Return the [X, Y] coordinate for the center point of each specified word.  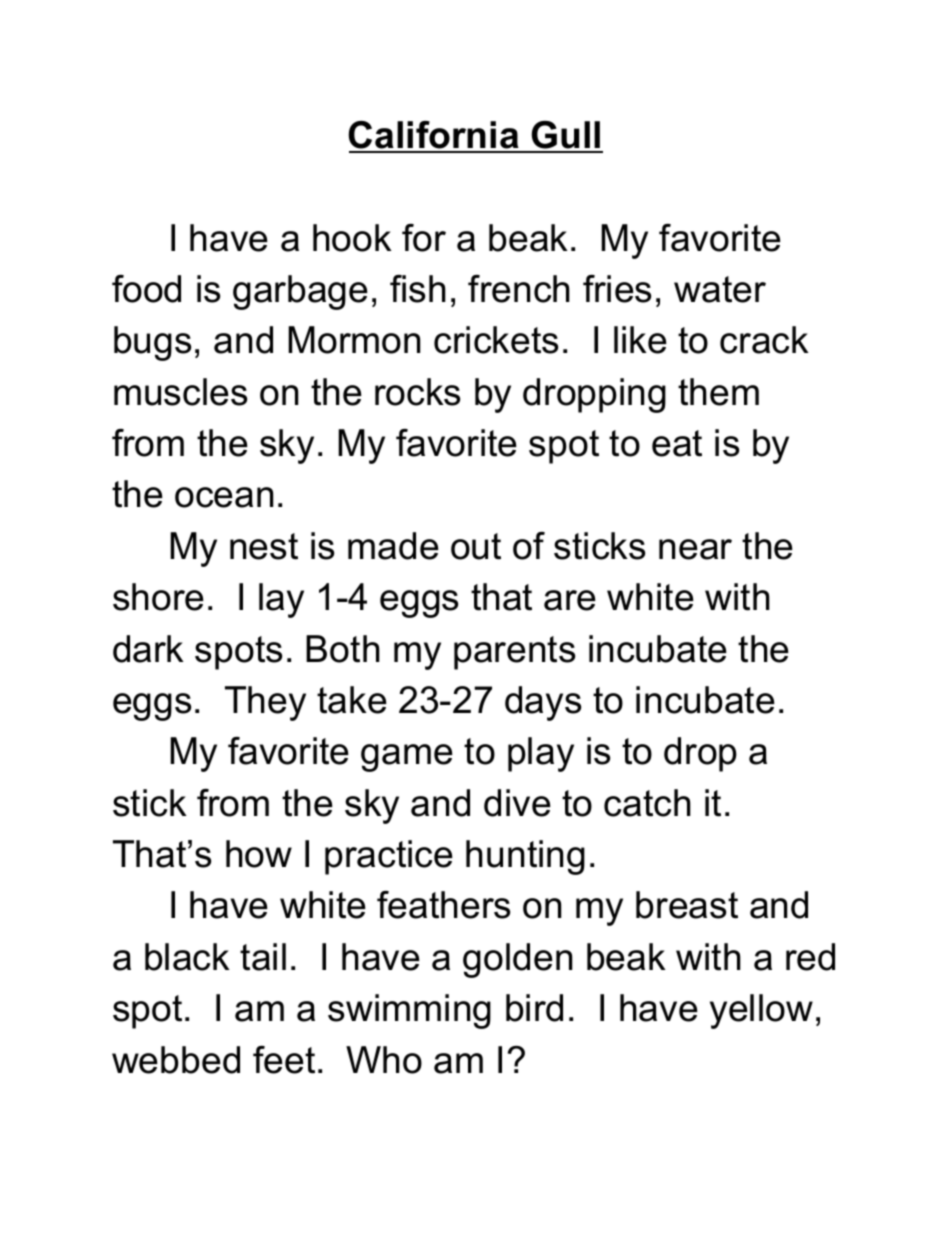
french [519, 289]
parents [514, 653]
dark [148, 649]
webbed [176, 1060]
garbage [300, 292]
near [695, 549]
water [720, 289]
